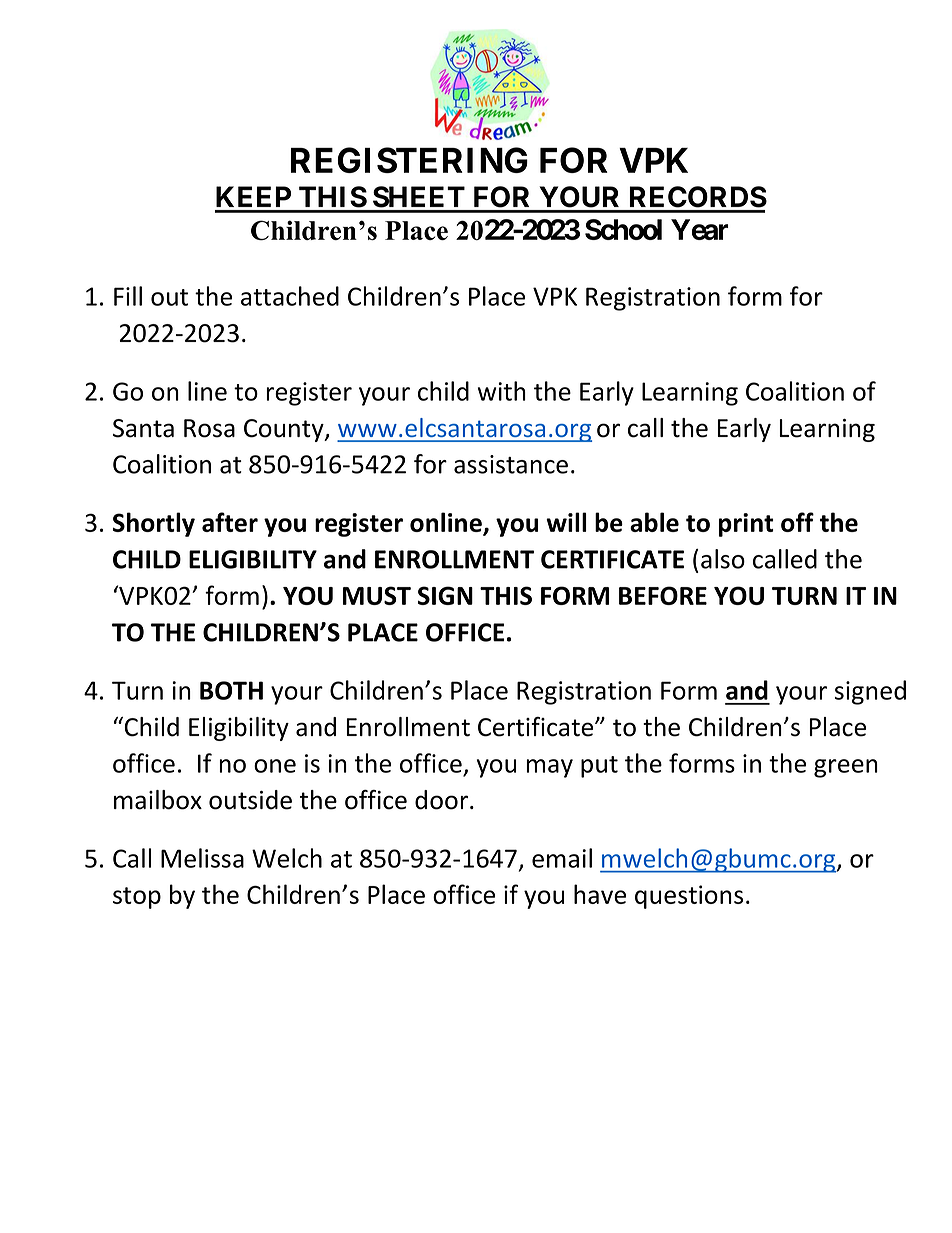 This screenshot has width=952, height=1233. Describe the element at coordinates (562, 858) in the screenshot. I see `email` at that location.
